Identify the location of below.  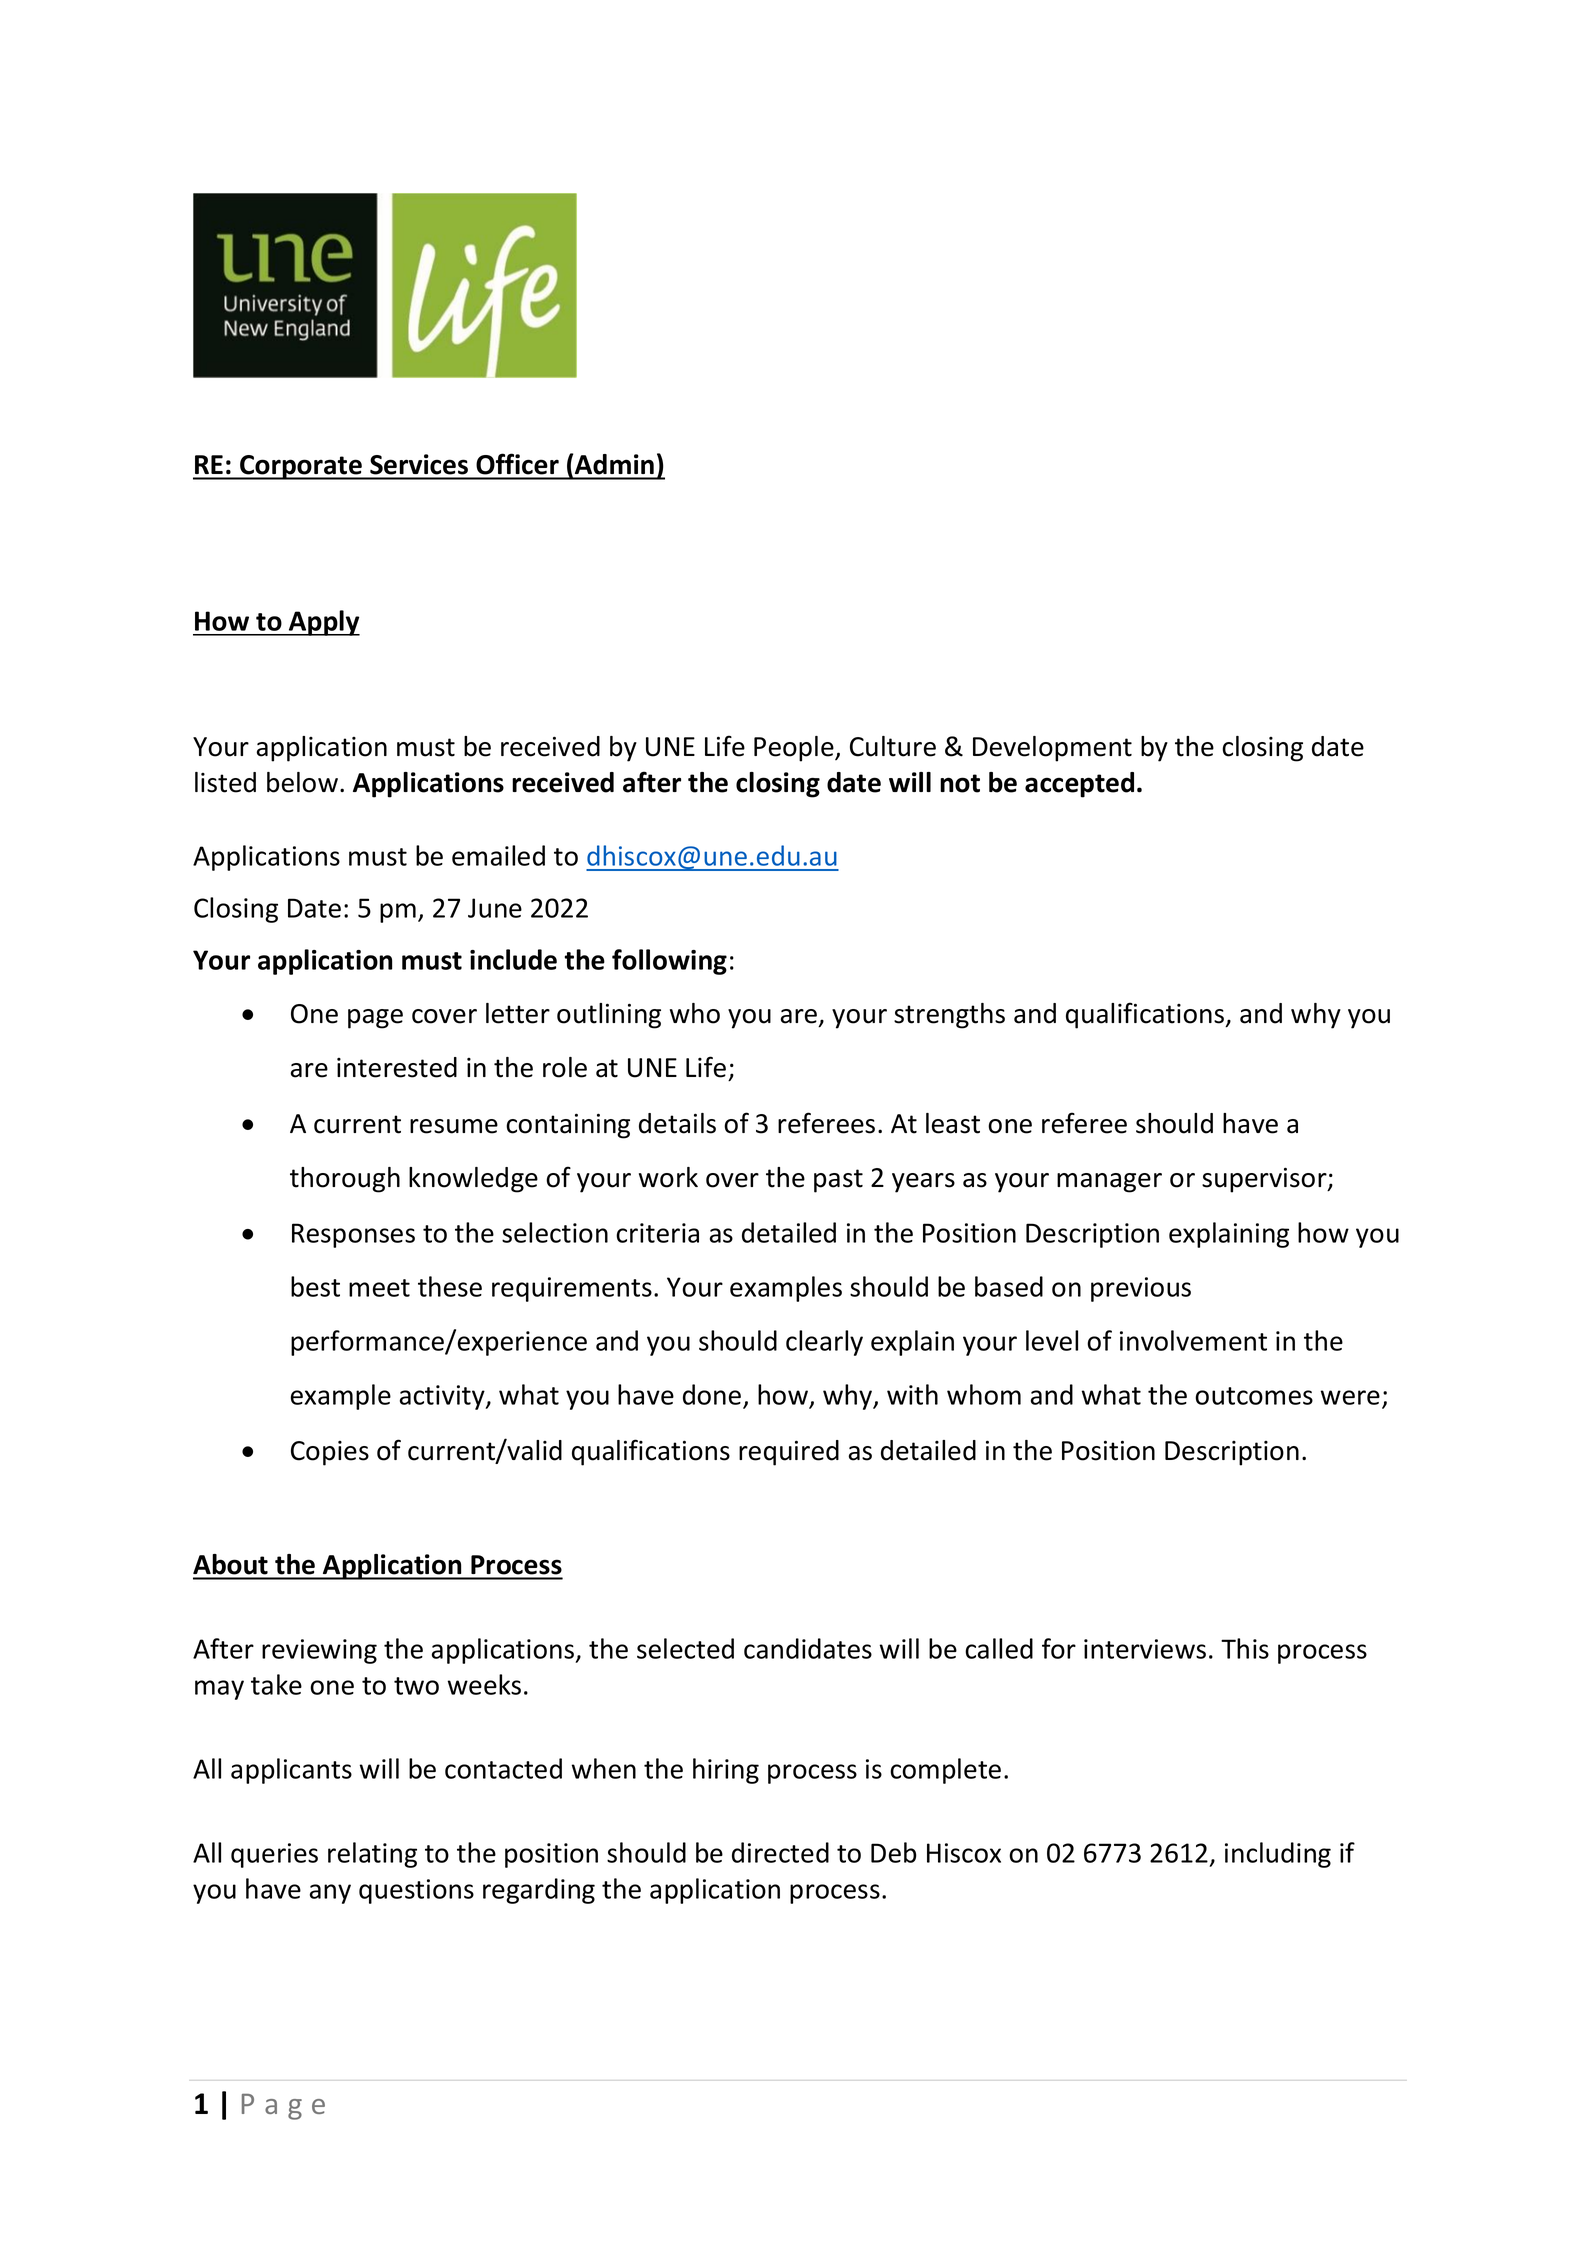
(302, 782).
